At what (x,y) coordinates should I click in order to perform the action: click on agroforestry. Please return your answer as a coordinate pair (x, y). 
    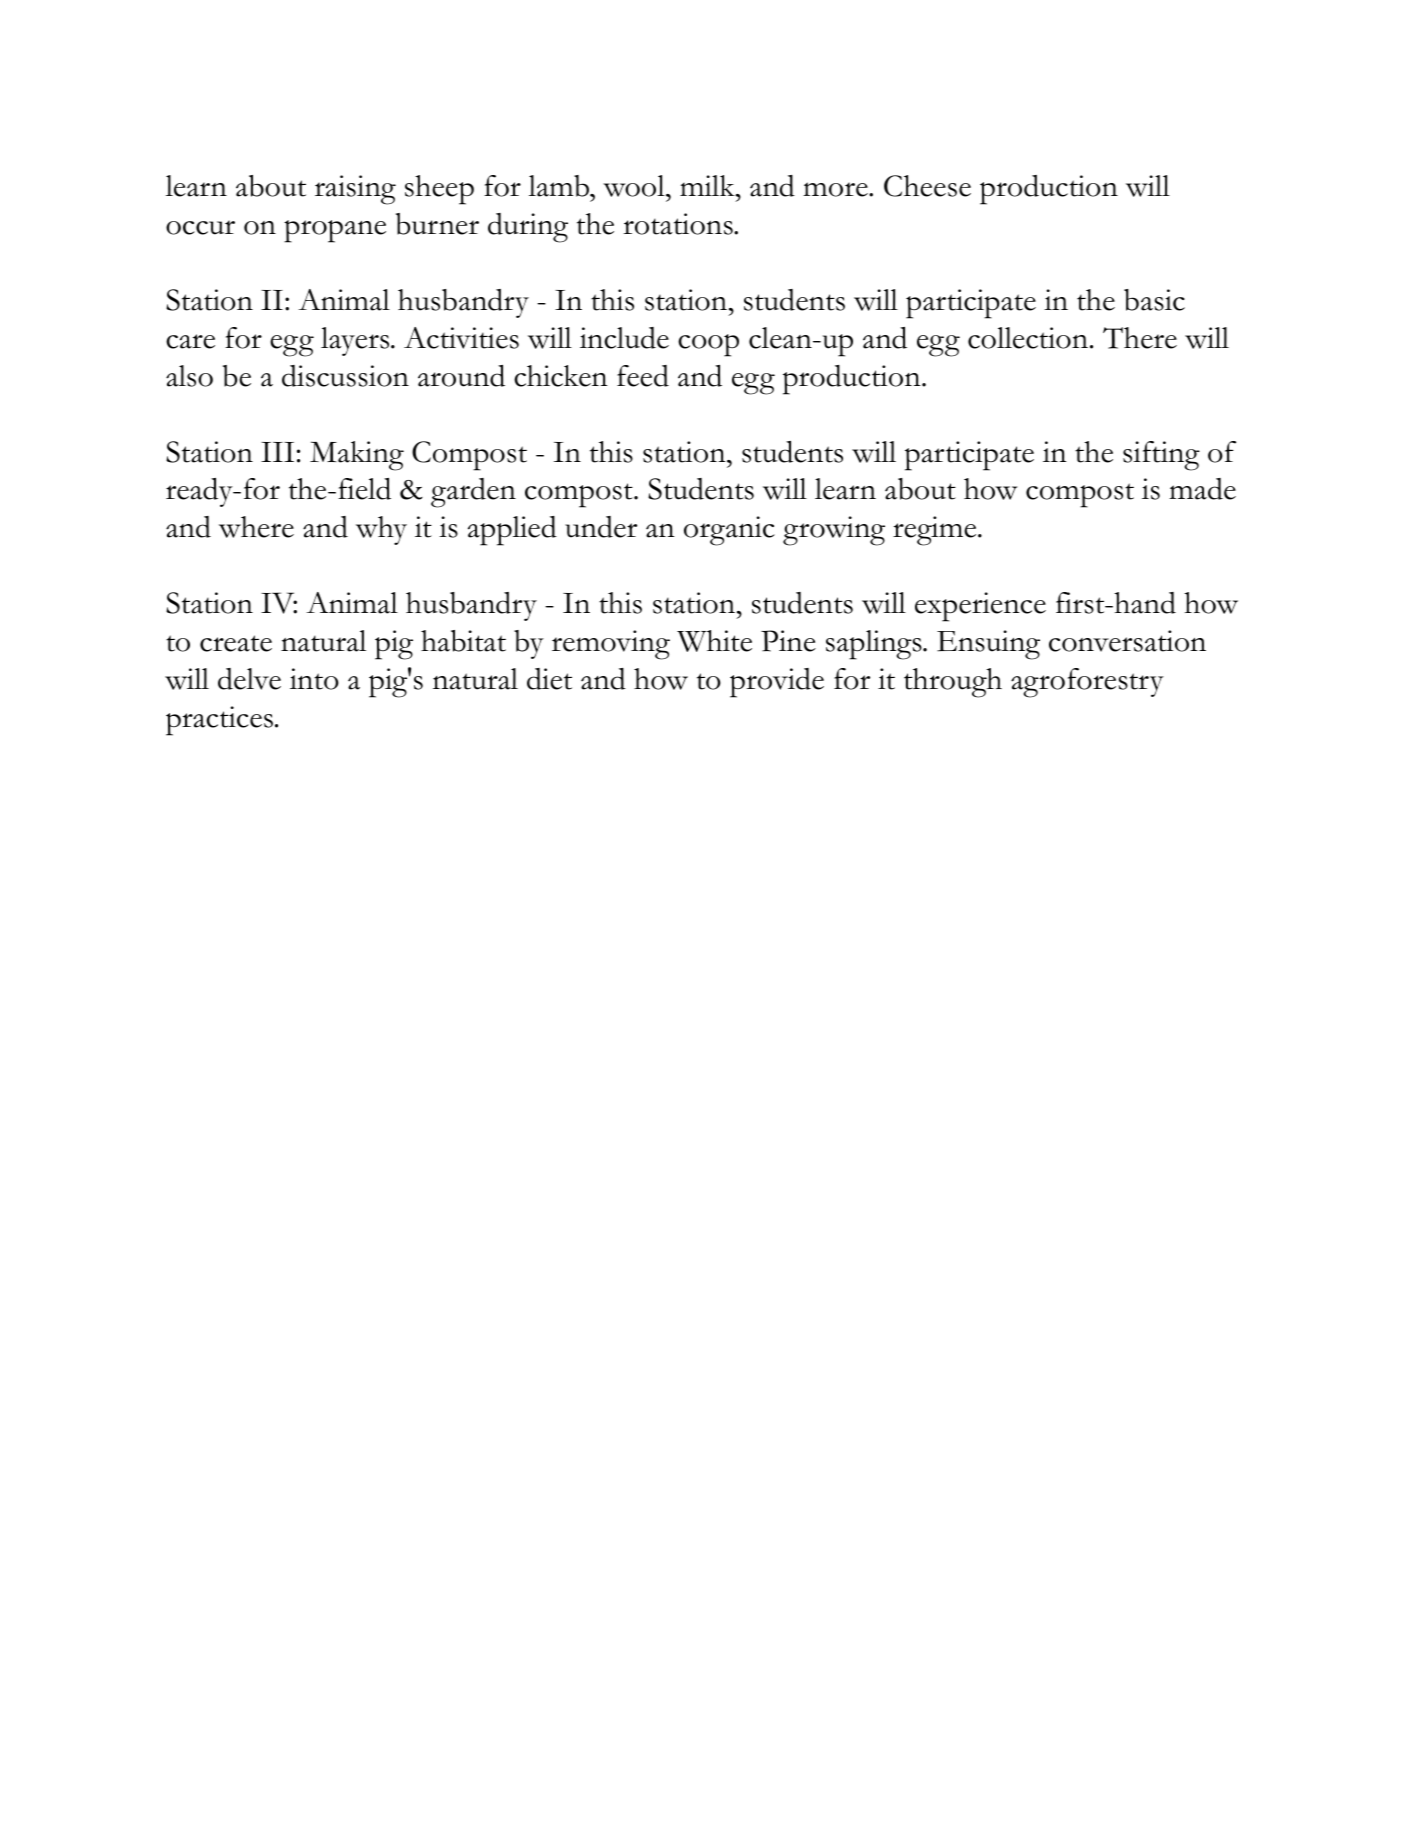
    Looking at the image, I should click on (1087, 683).
